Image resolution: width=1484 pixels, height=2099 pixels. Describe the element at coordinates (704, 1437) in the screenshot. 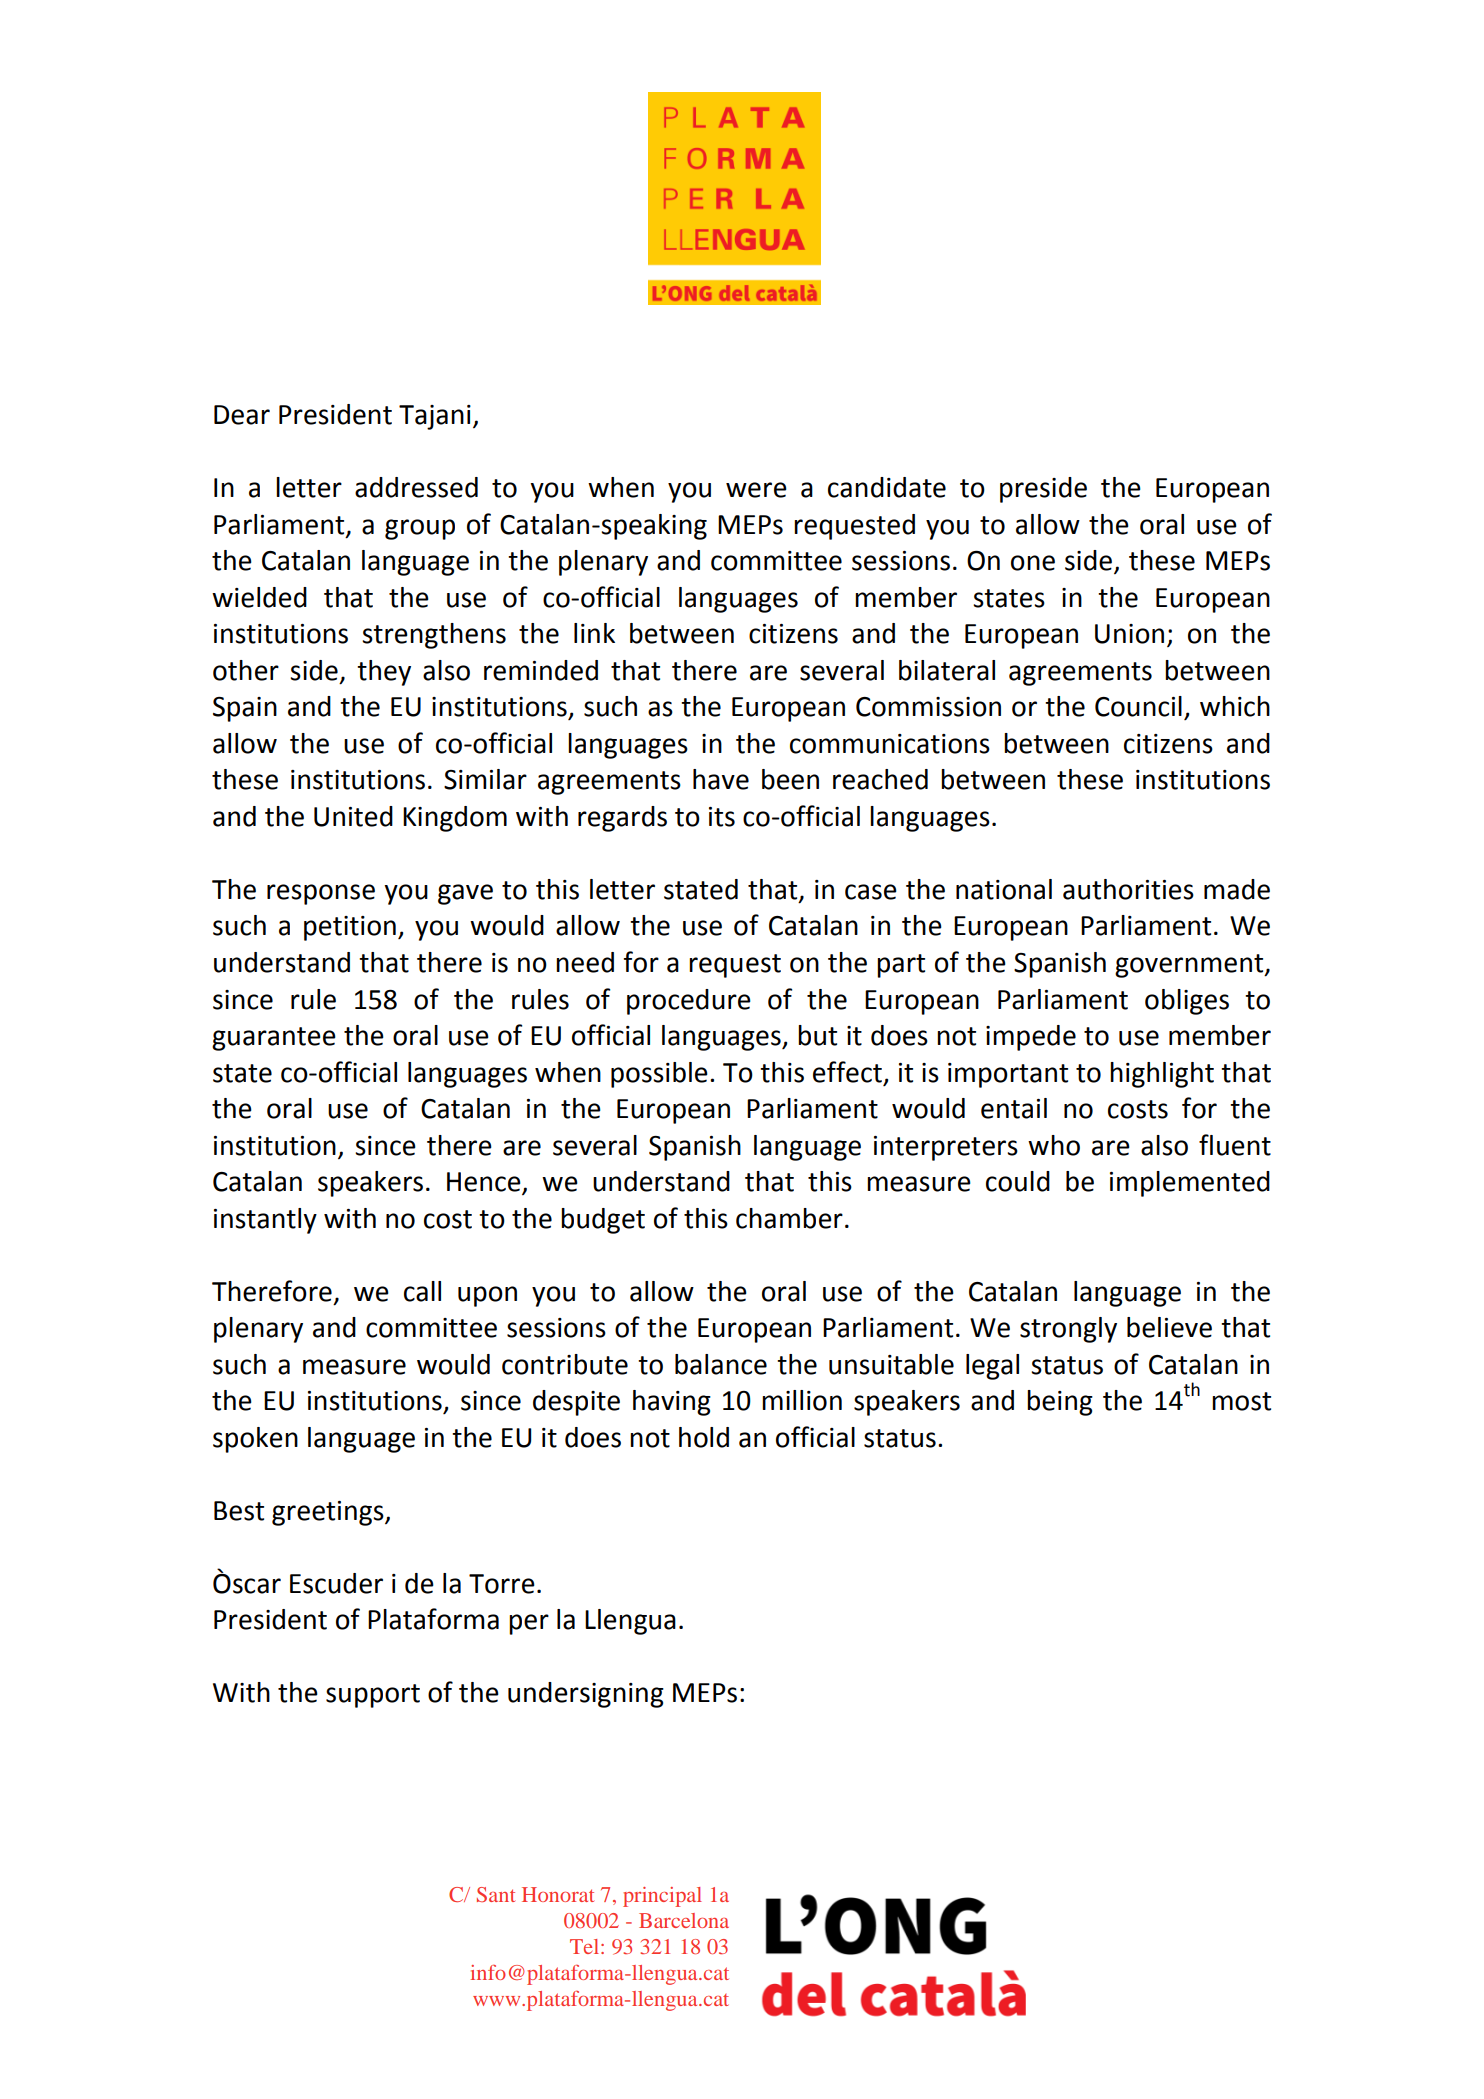

I see `hold` at that location.
